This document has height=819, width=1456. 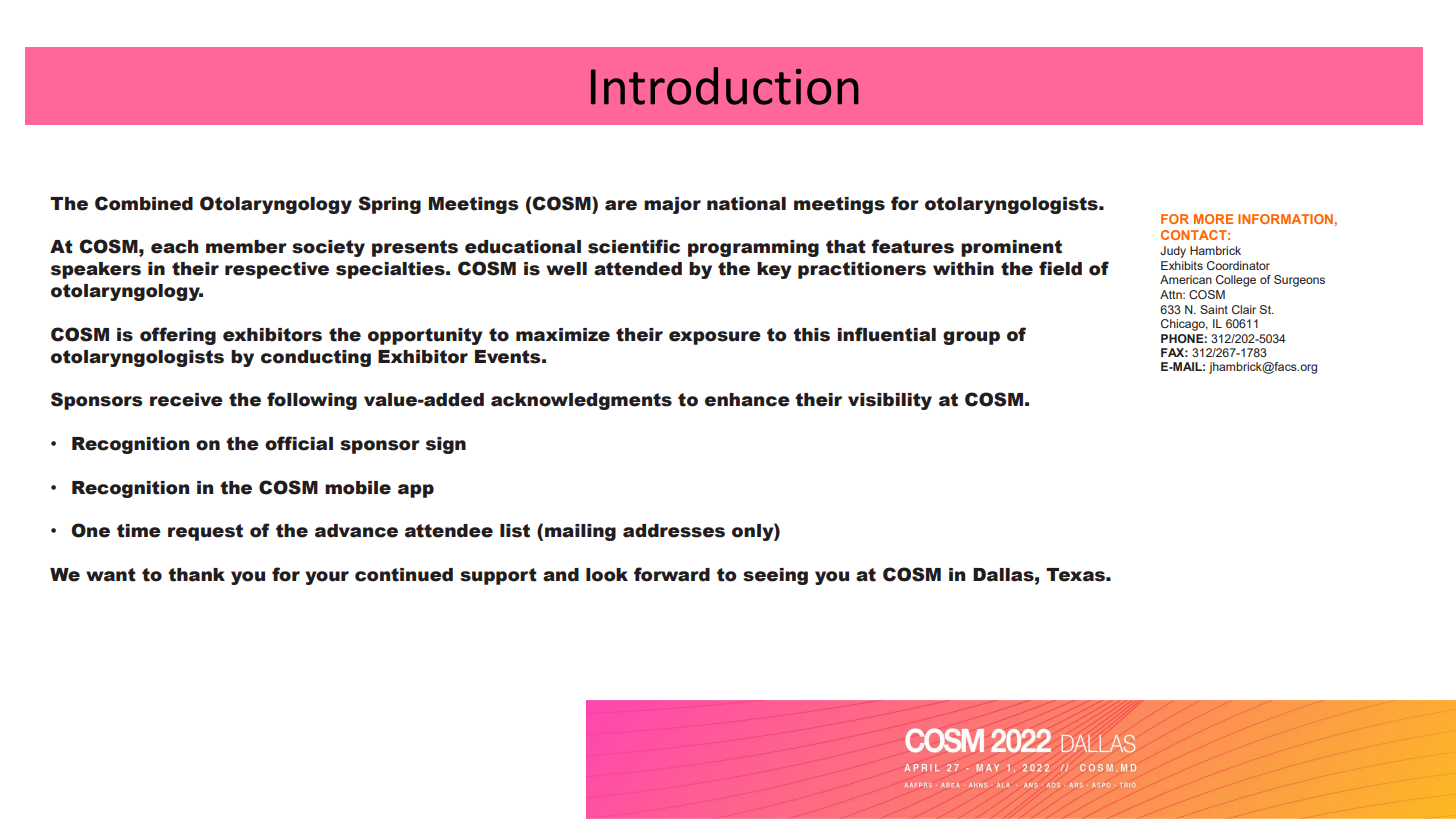 What do you see at coordinates (1173, 252) in the document?
I see `Judy` at bounding box center [1173, 252].
